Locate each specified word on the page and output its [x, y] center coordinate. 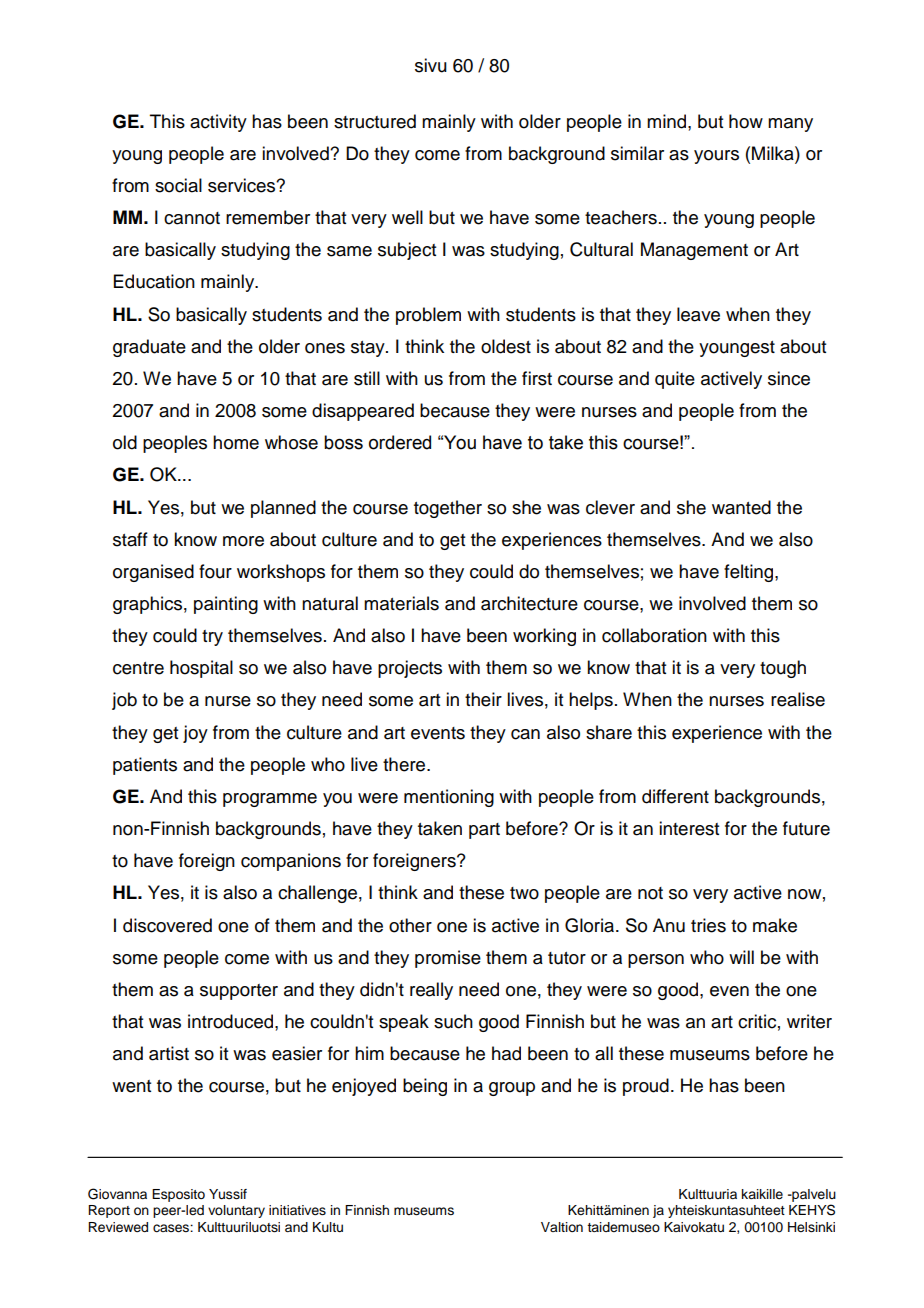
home [236, 442]
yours [716, 157]
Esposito [178, 1195]
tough [783, 669]
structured [375, 121]
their [483, 699]
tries [708, 925]
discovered [167, 925]
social [178, 185]
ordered [400, 442]
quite [675, 380]
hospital [201, 669]
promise [448, 959]
